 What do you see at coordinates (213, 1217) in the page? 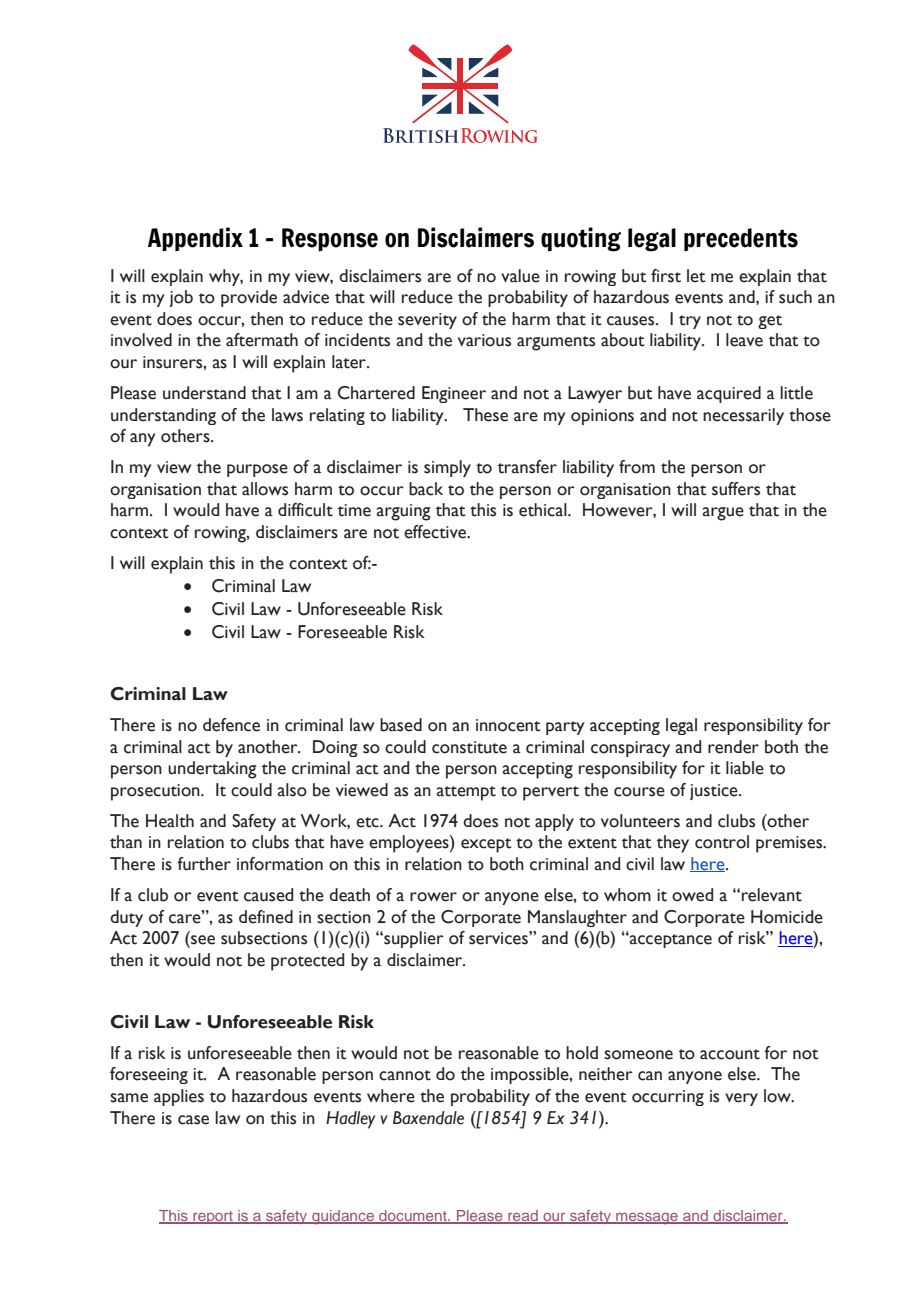
I see `report` at bounding box center [213, 1217].
